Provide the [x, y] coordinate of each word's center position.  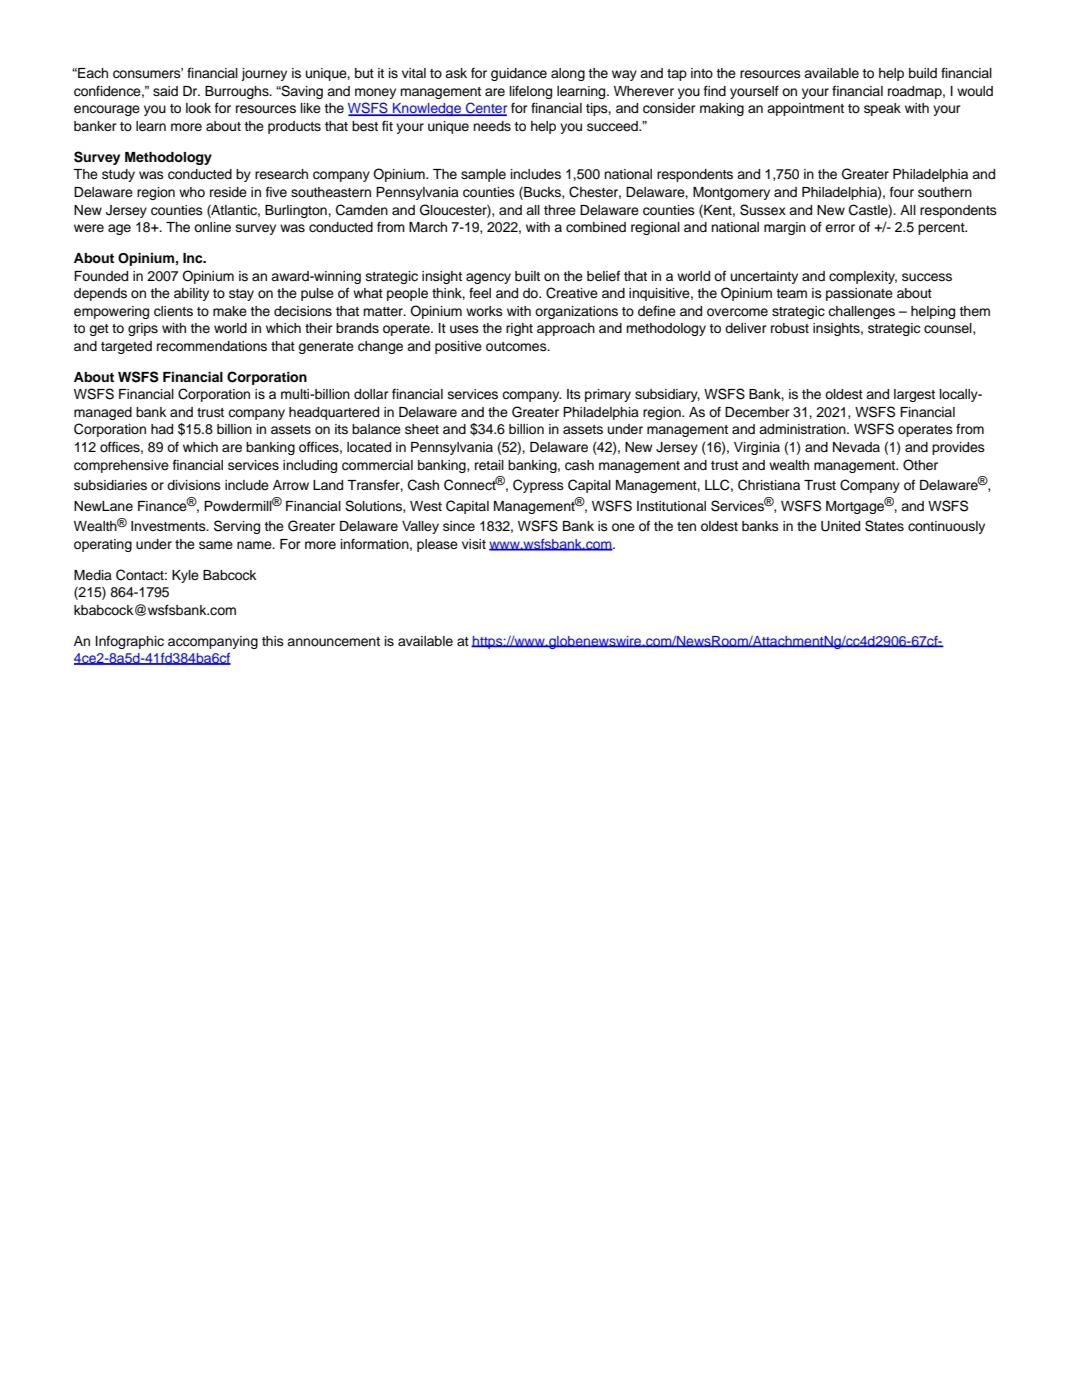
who [192, 192]
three [560, 210]
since [459, 526]
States [884, 526]
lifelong [531, 92]
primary [608, 395]
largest [914, 395]
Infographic [130, 642]
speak [882, 109]
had [162, 429]
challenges [861, 312]
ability [191, 294]
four [902, 192]
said [165, 91]
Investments [169, 526]
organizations [576, 312]
